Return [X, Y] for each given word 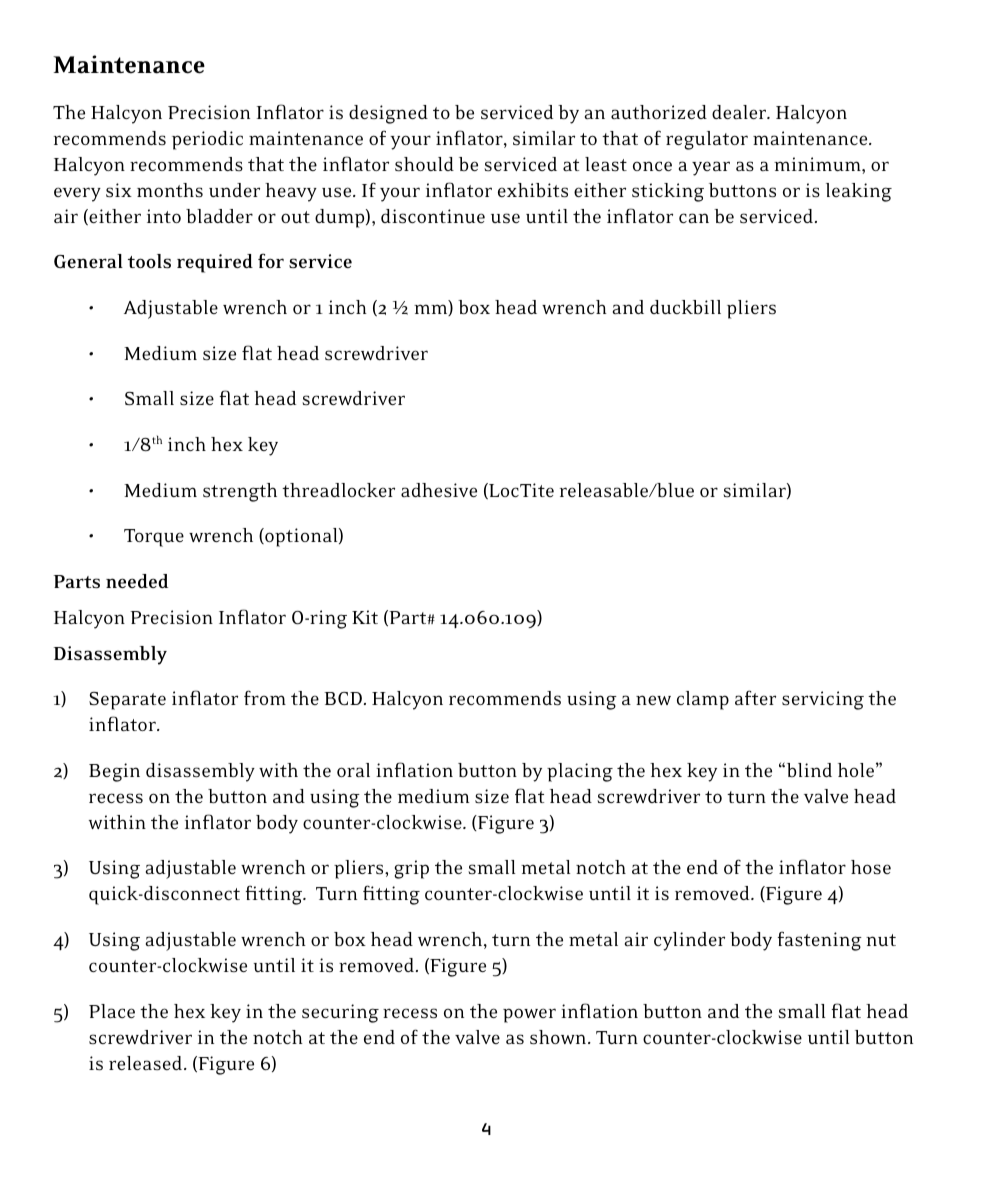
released [147, 1063]
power [529, 1015]
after [755, 697]
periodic [207, 140]
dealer [740, 112]
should [424, 164]
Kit [365, 617]
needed [137, 581]
